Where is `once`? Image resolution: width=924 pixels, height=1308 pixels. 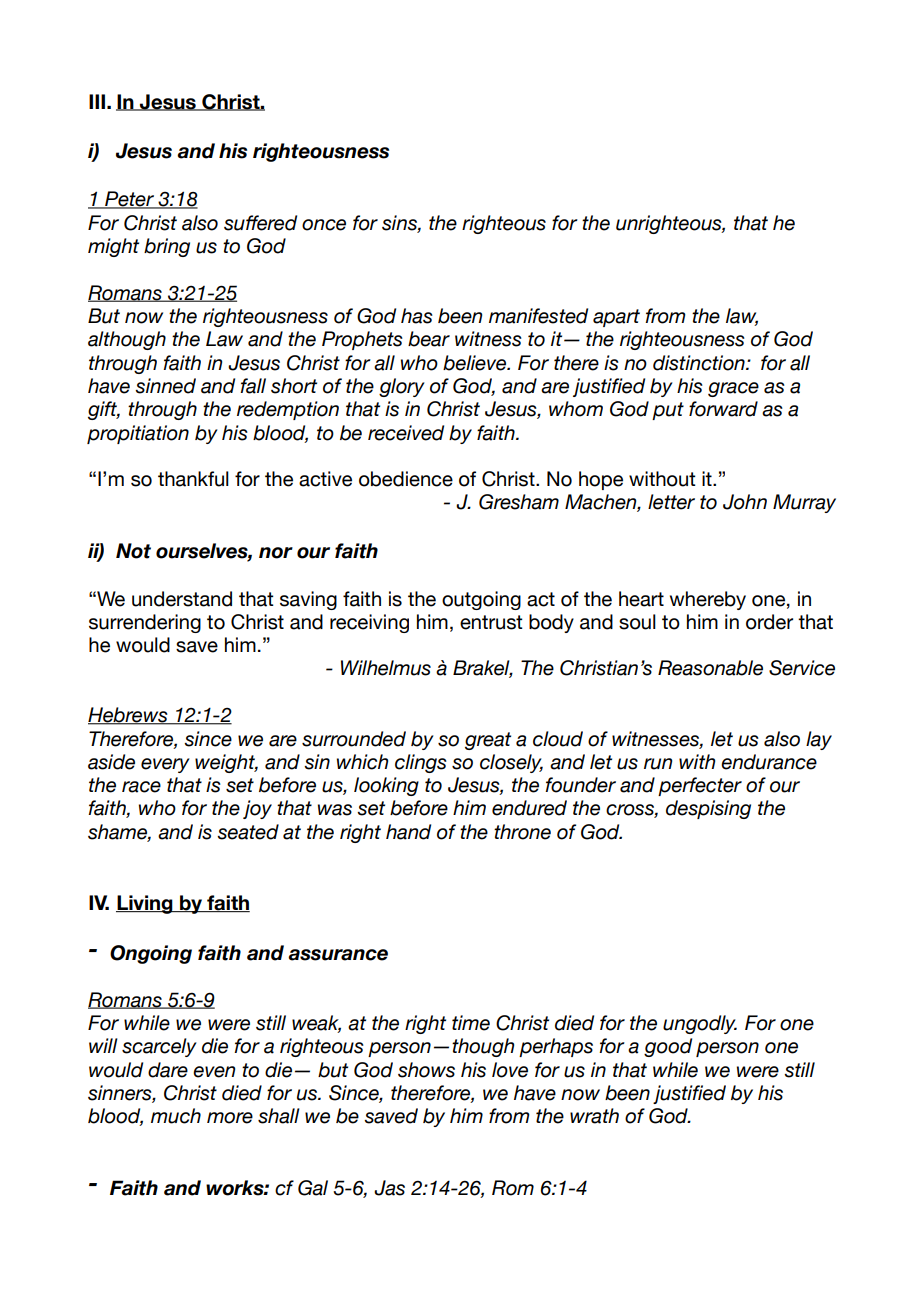
once is located at coordinates (324, 225).
